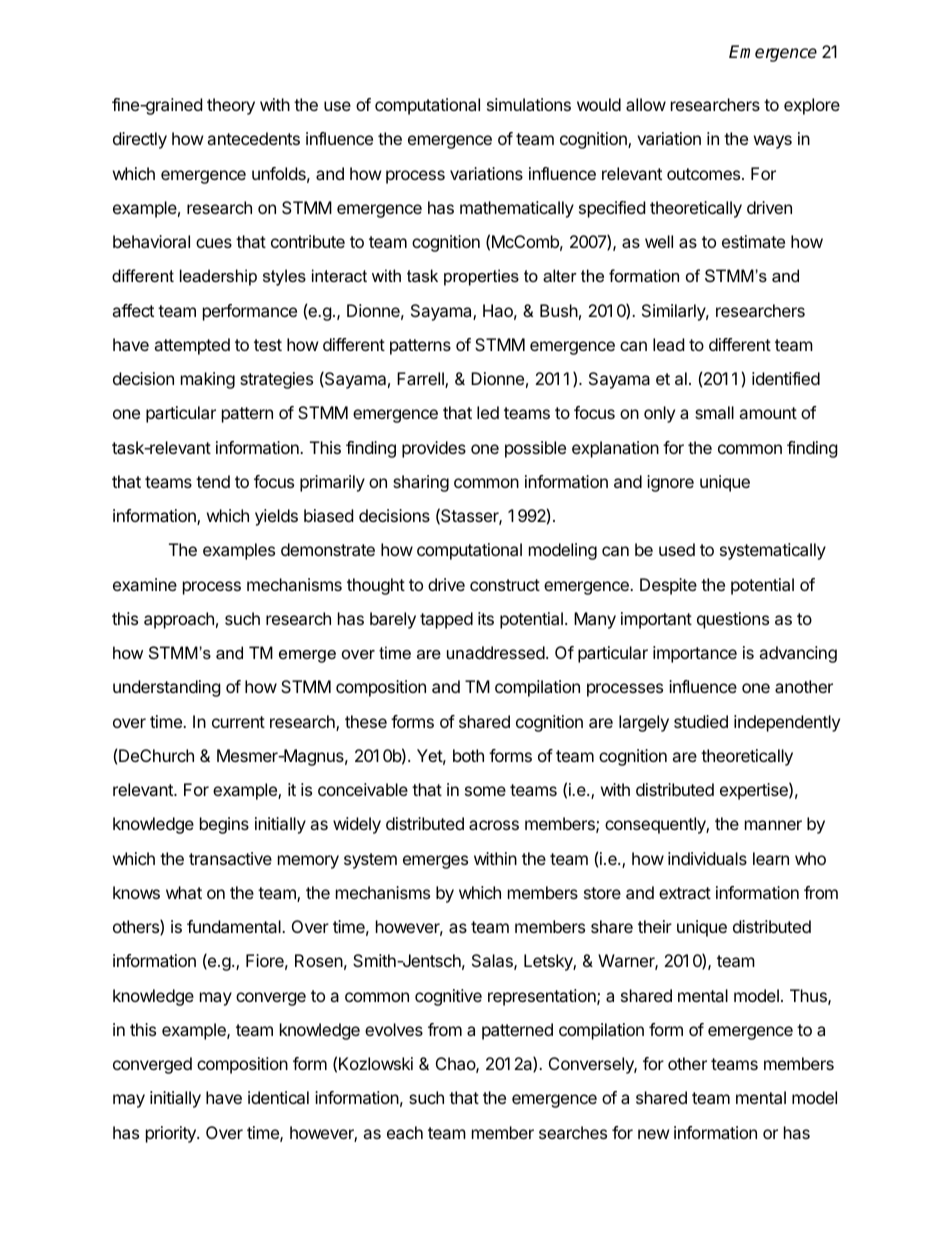 The image size is (952, 1233). What do you see at coordinates (405, 1132) in the screenshot?
I see `each` at bounding box center [405, 1132].
